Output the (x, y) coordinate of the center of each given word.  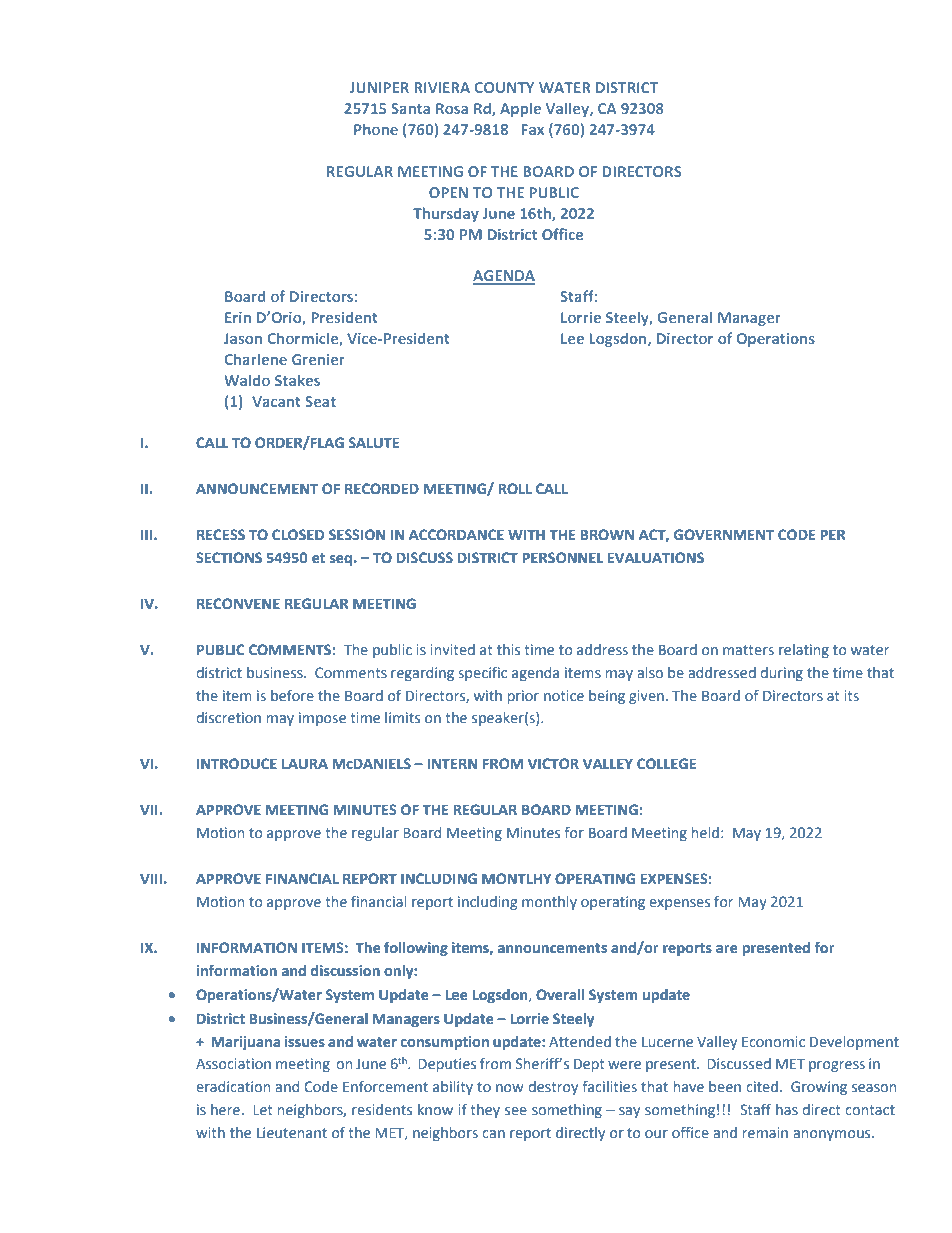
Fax (532, 129)
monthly (549, 903)
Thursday (446, 214)
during (781, 674)
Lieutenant (292, 1132)
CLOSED (298, 534)
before (292, 695)
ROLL (515, 488)
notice (564, 695)
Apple (520, 109)
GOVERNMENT (724, 534)
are (727, 949)
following (416, 949)
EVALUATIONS (655, 557)
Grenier (318, 359)
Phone (376, 129)
